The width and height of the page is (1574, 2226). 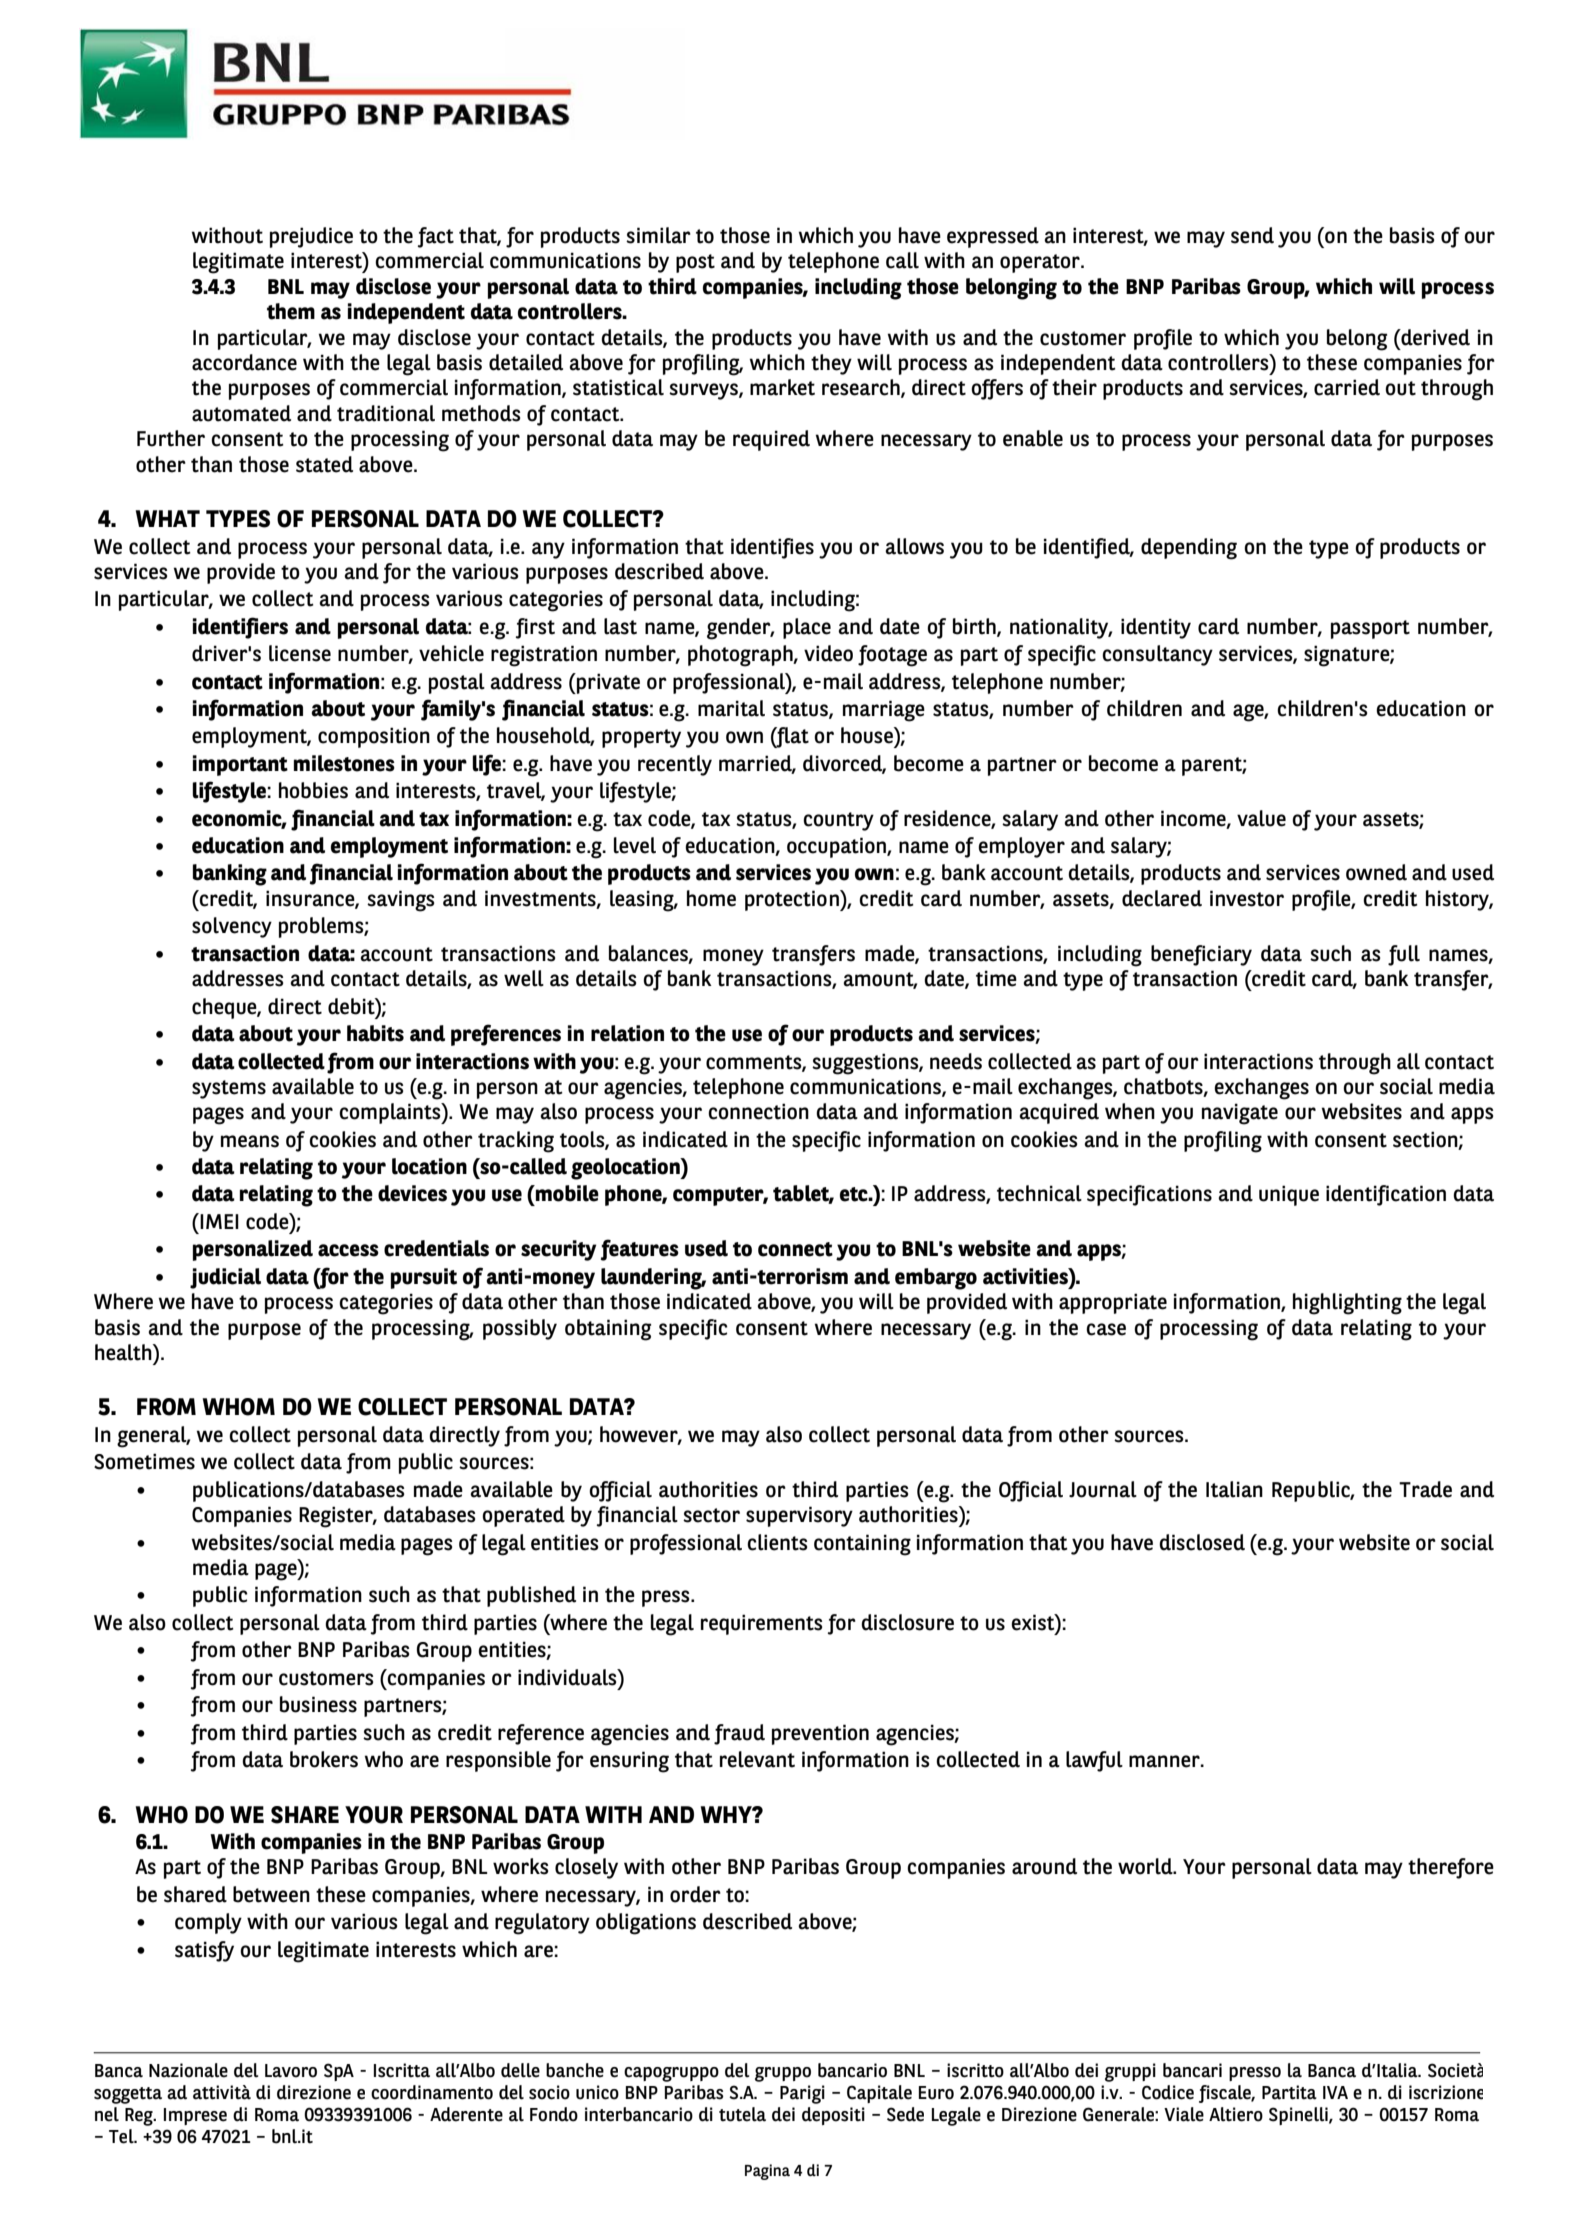 I want to click on unique, so click(x=1289, y=1195).
